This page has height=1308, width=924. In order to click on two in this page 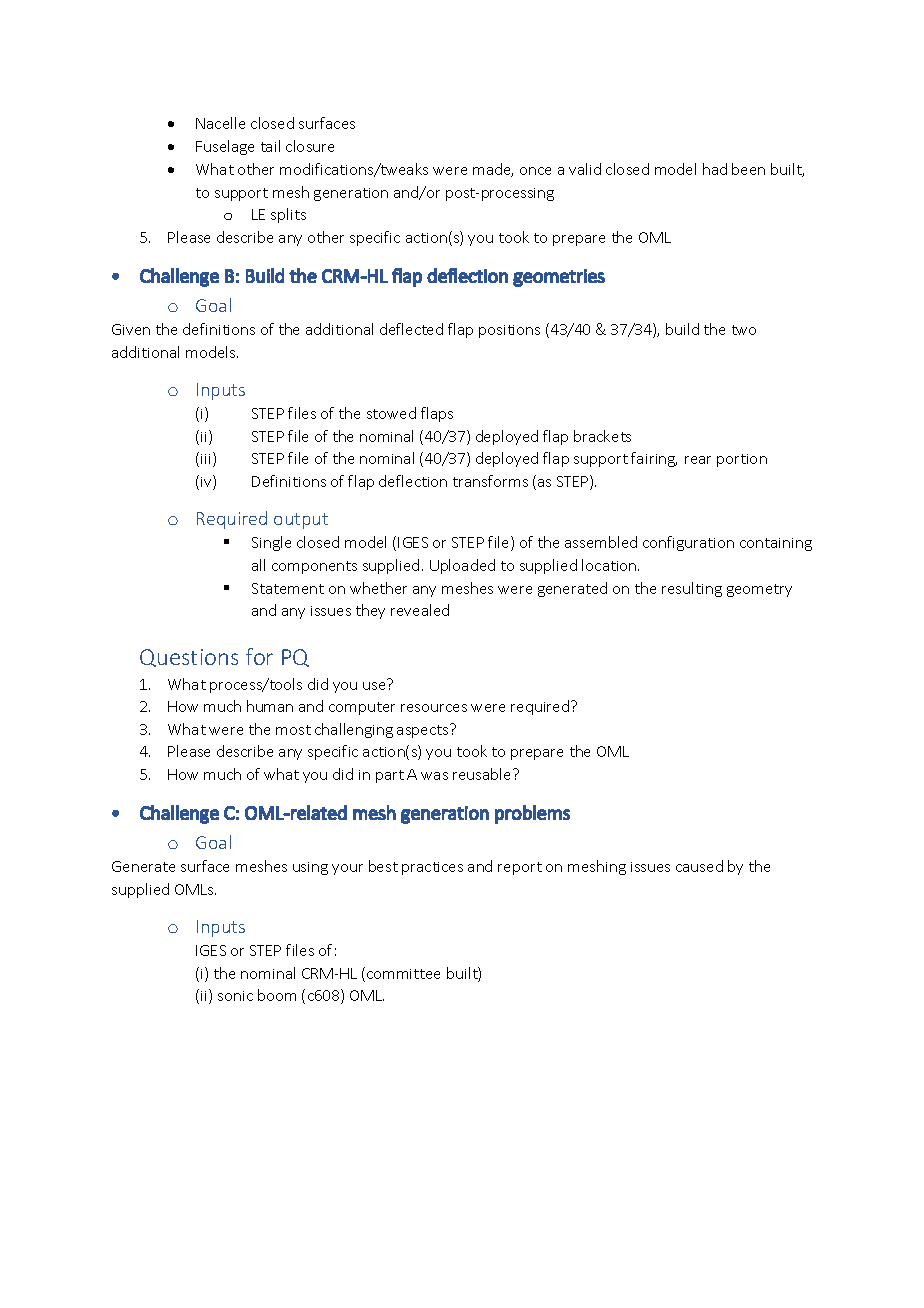, I will do `click(744, 330)`.
